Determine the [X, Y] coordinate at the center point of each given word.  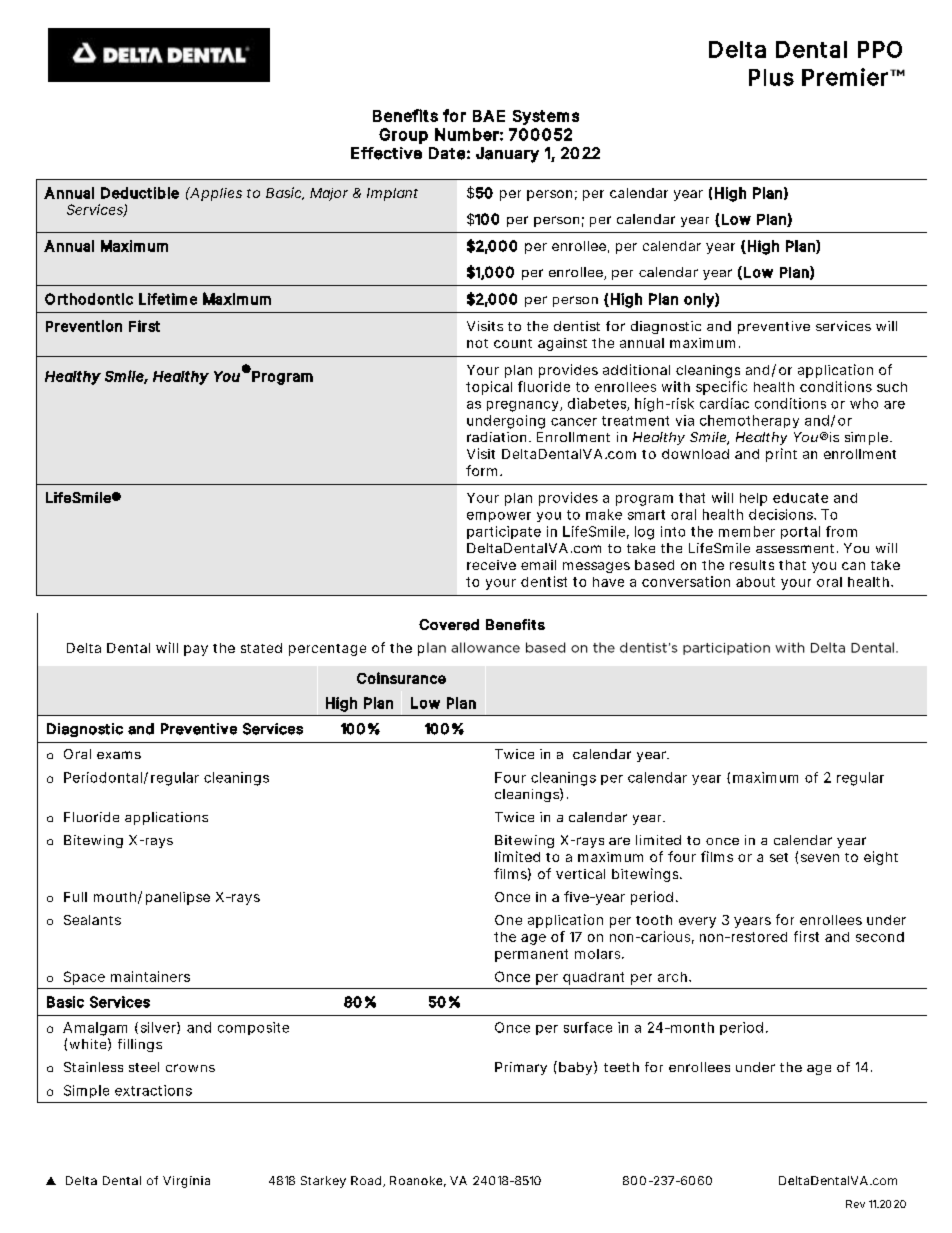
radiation [498, 437]
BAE [489, 116]
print [781, 455]
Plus [771, 77]
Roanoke [418, 1181]
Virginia [186, 1182]
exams [119, 755]
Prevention [84, 326]
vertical [580, 874]
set [779, 857]
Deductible [140, 193]
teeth [621, 1067]
